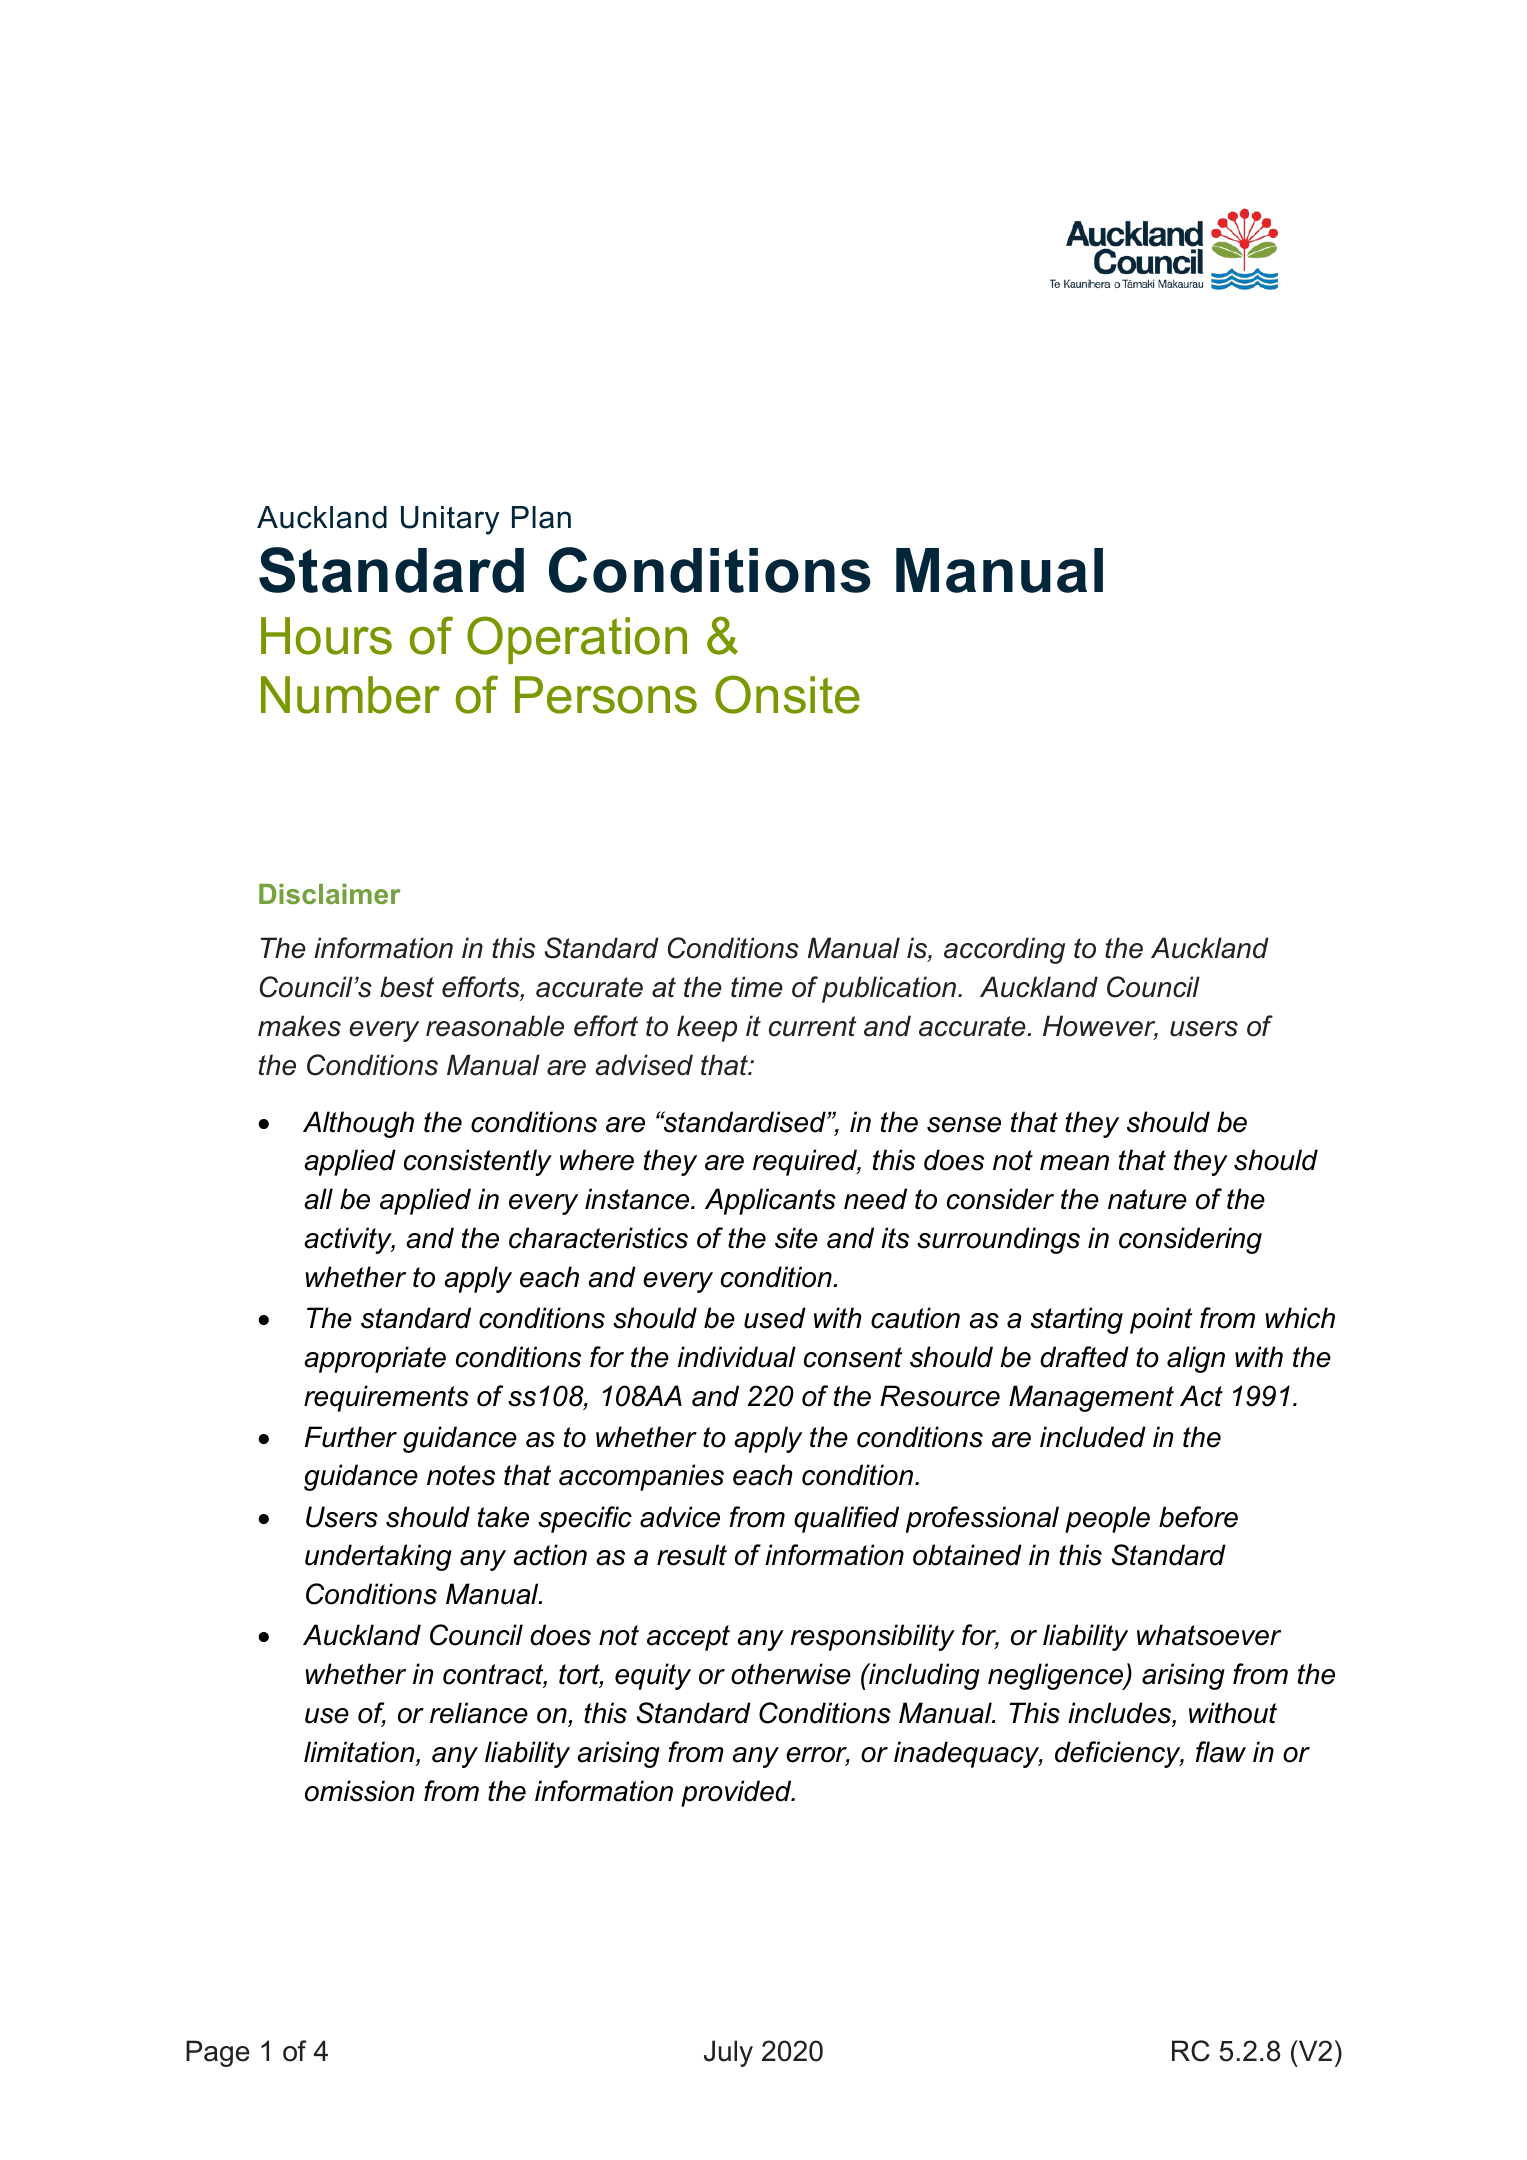 The height and width of the screenshot is (2160, 1527). Describe the element at coordinates (326, 636) in the screenshot. I see `Hours` at that location.
